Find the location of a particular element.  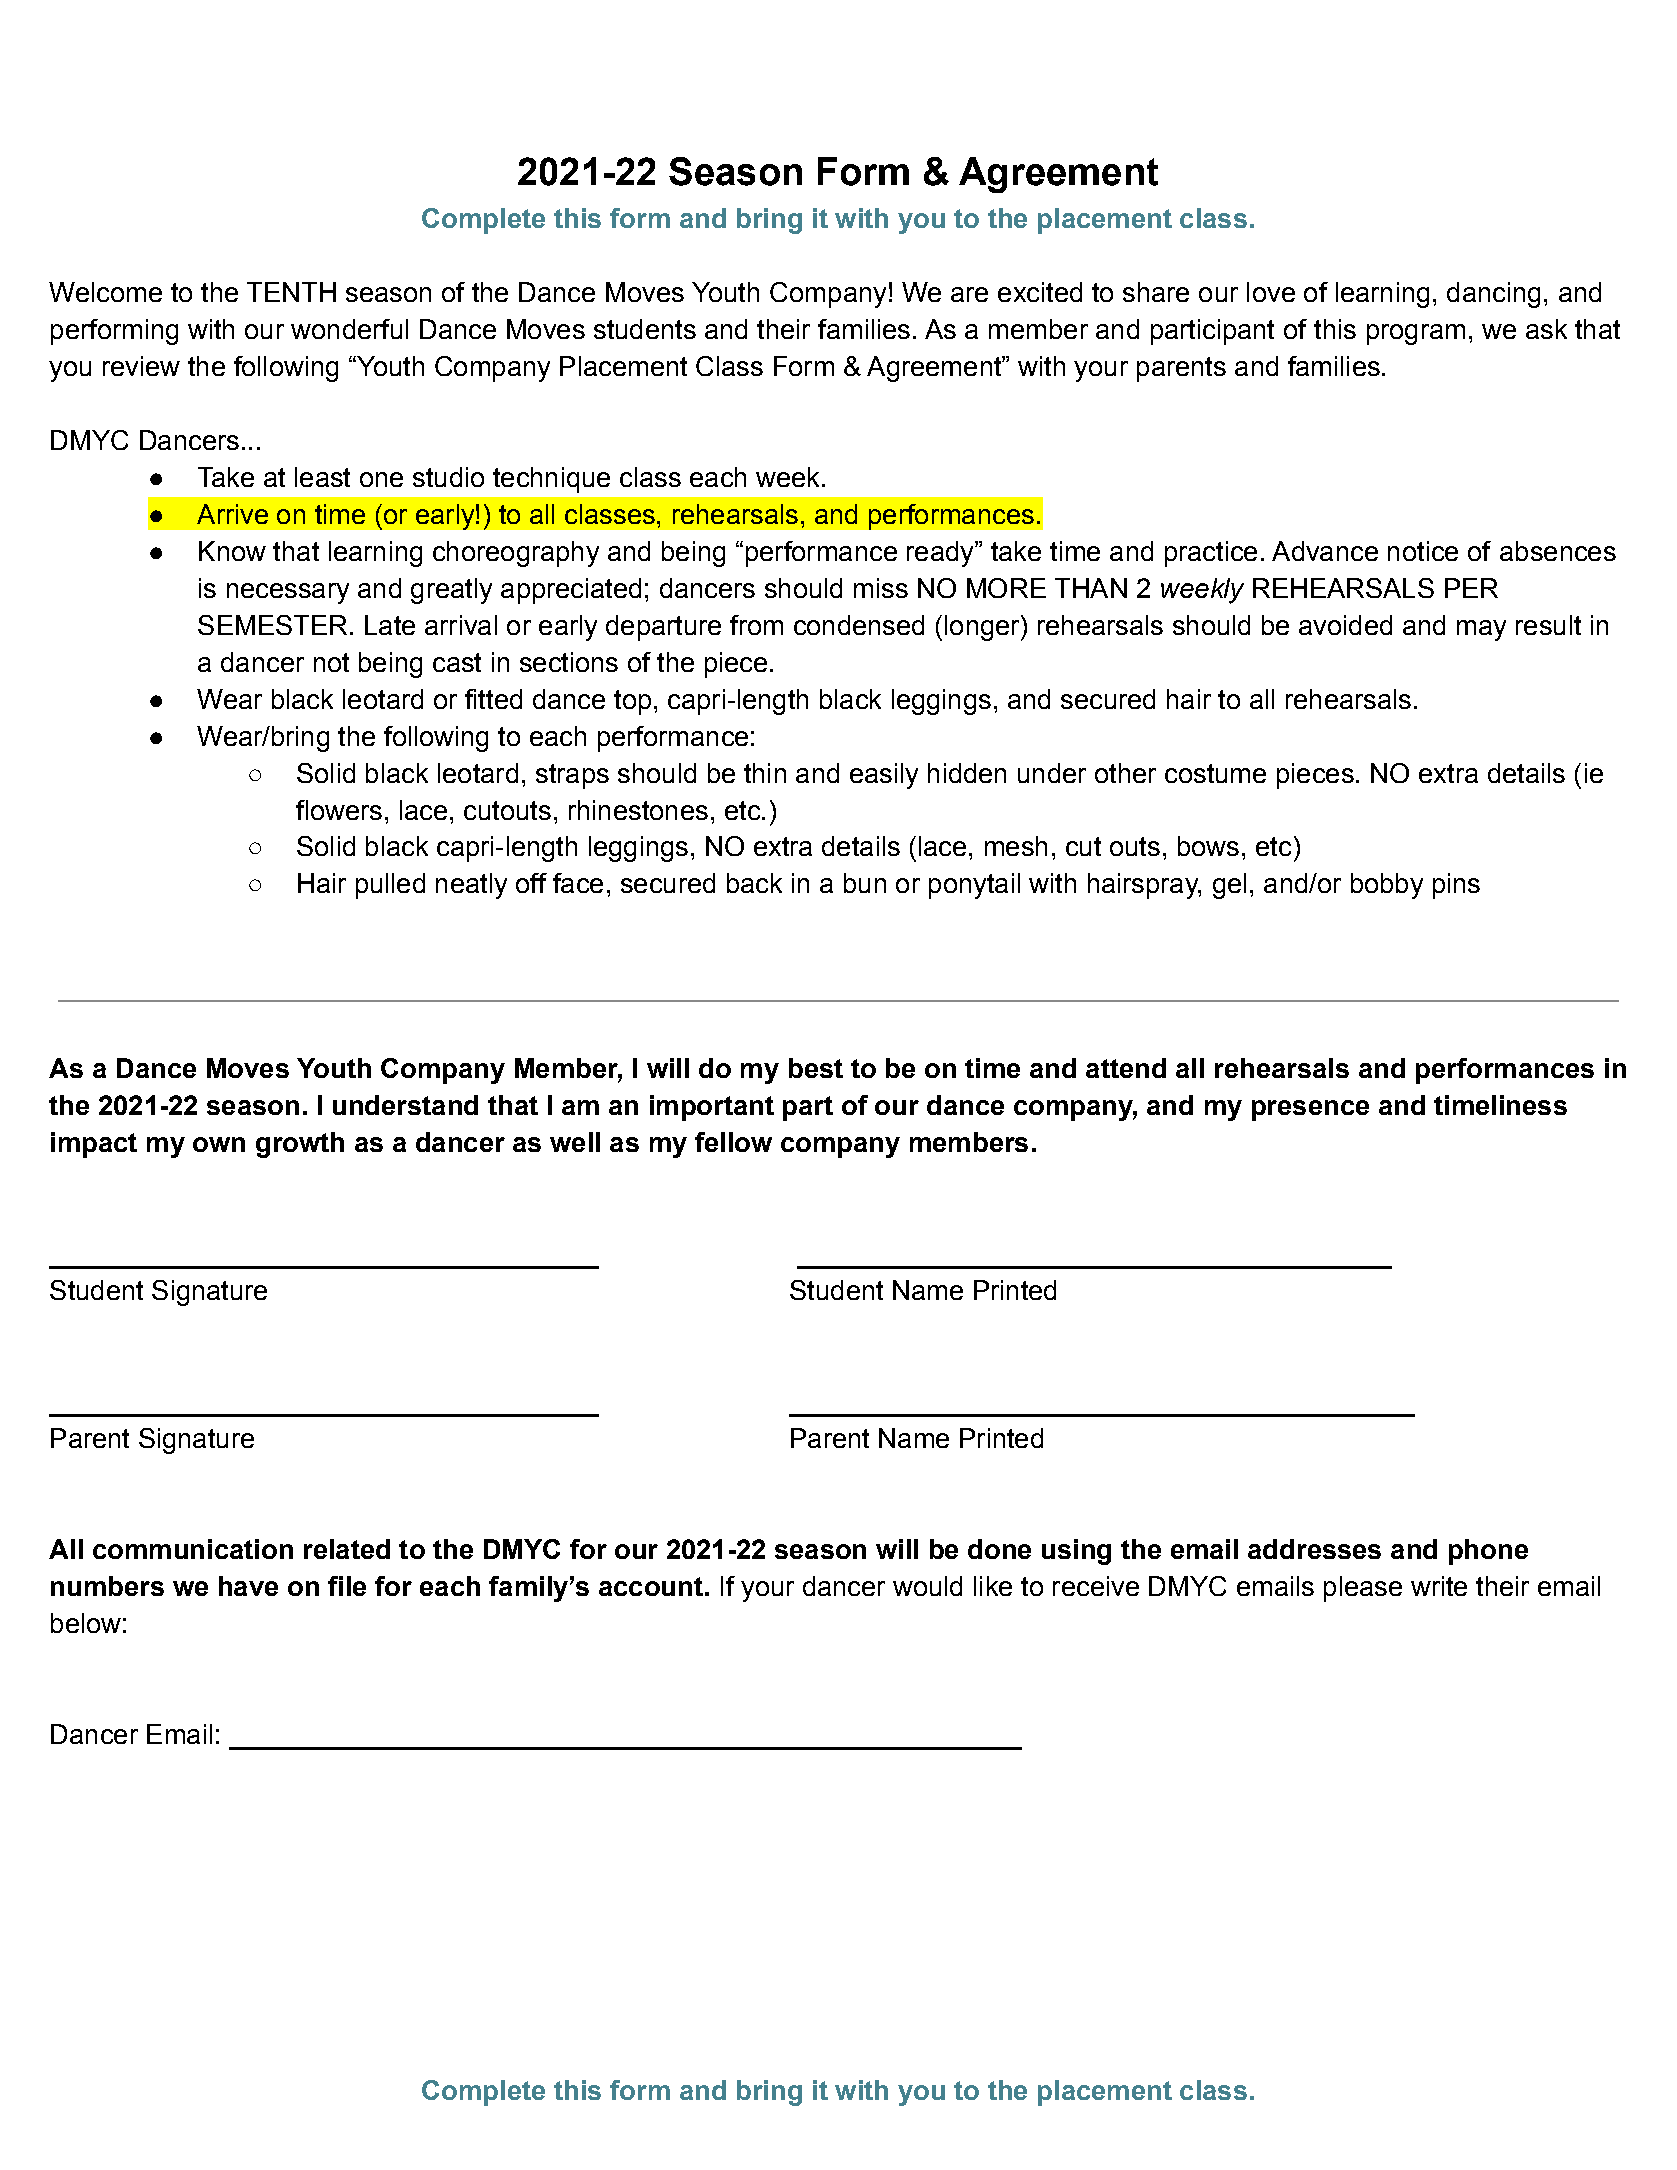

bobby is located at coordinates (1387, 886).
